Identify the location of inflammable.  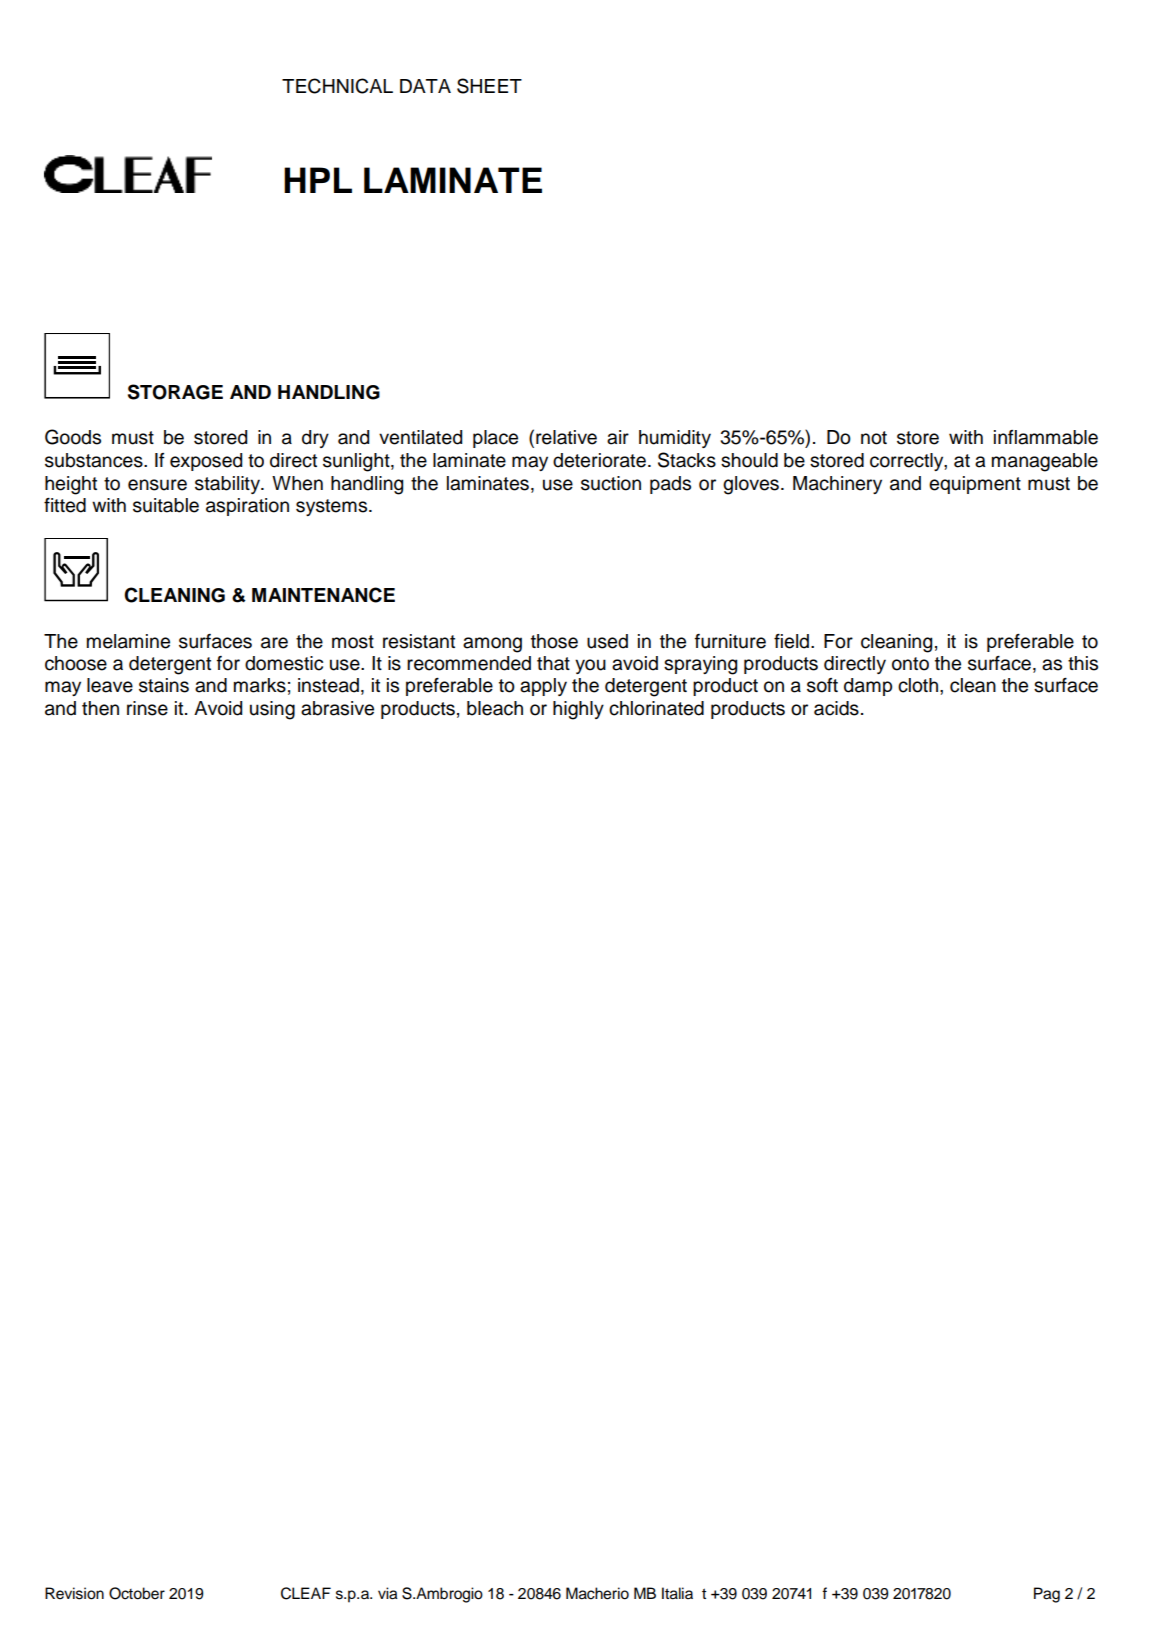
(1046, 437).
